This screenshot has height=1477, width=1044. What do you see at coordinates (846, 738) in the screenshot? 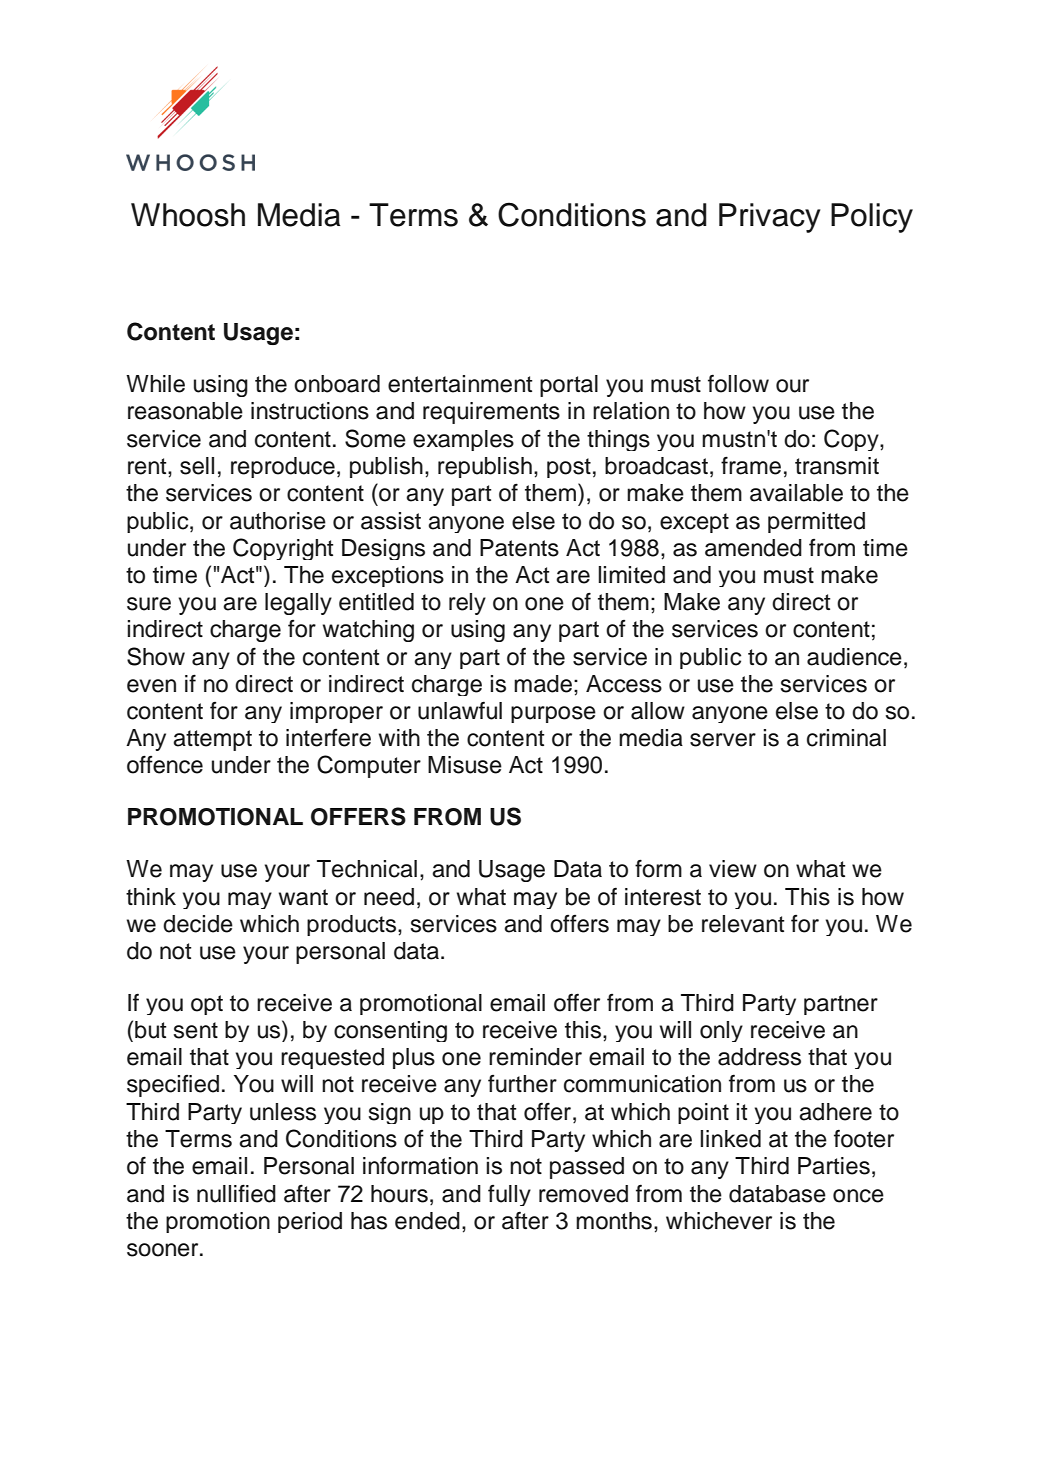
I see `criminal` at bounding box center [846, 738].
